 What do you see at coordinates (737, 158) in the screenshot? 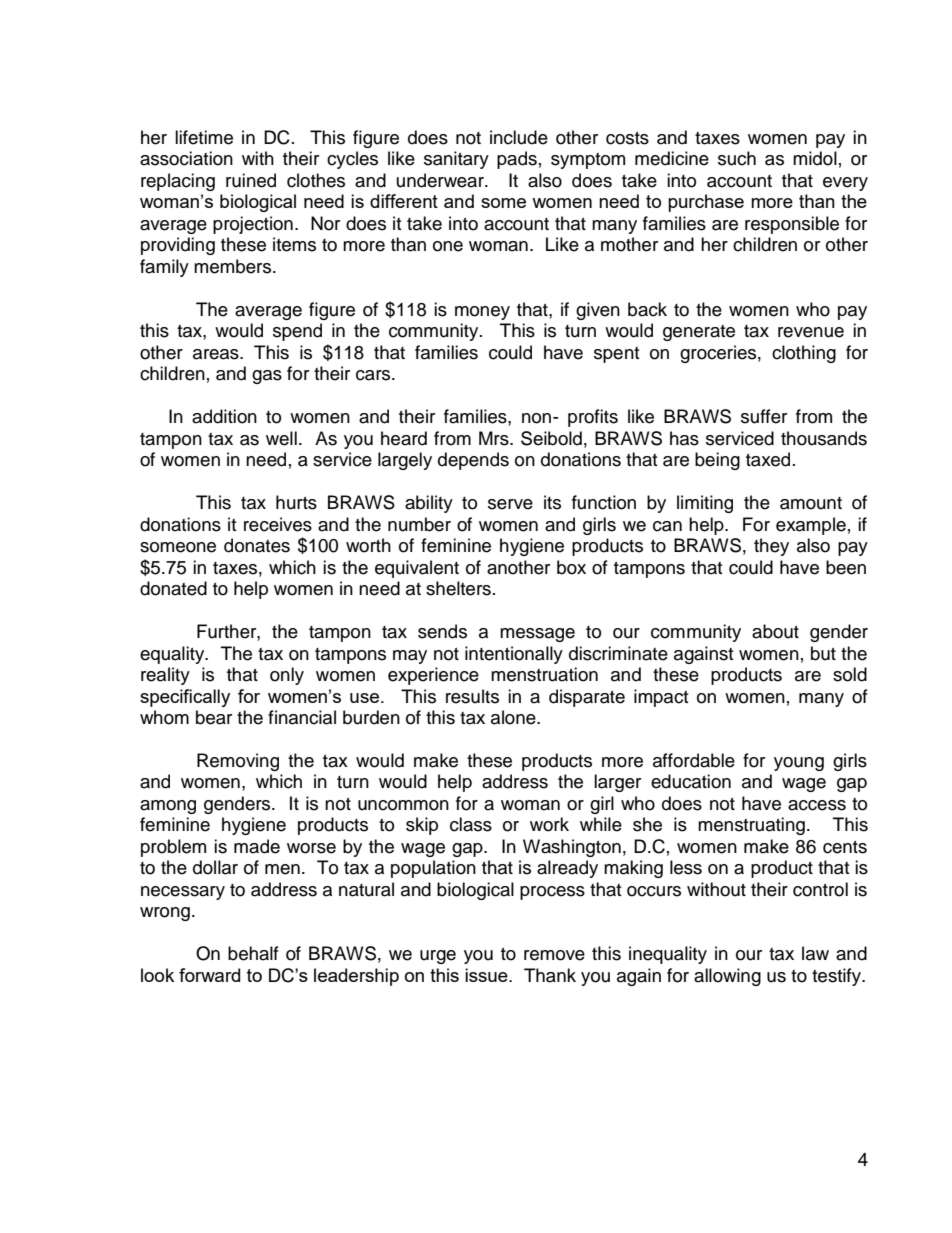
I see `such` at bounding box center [737, 158].
